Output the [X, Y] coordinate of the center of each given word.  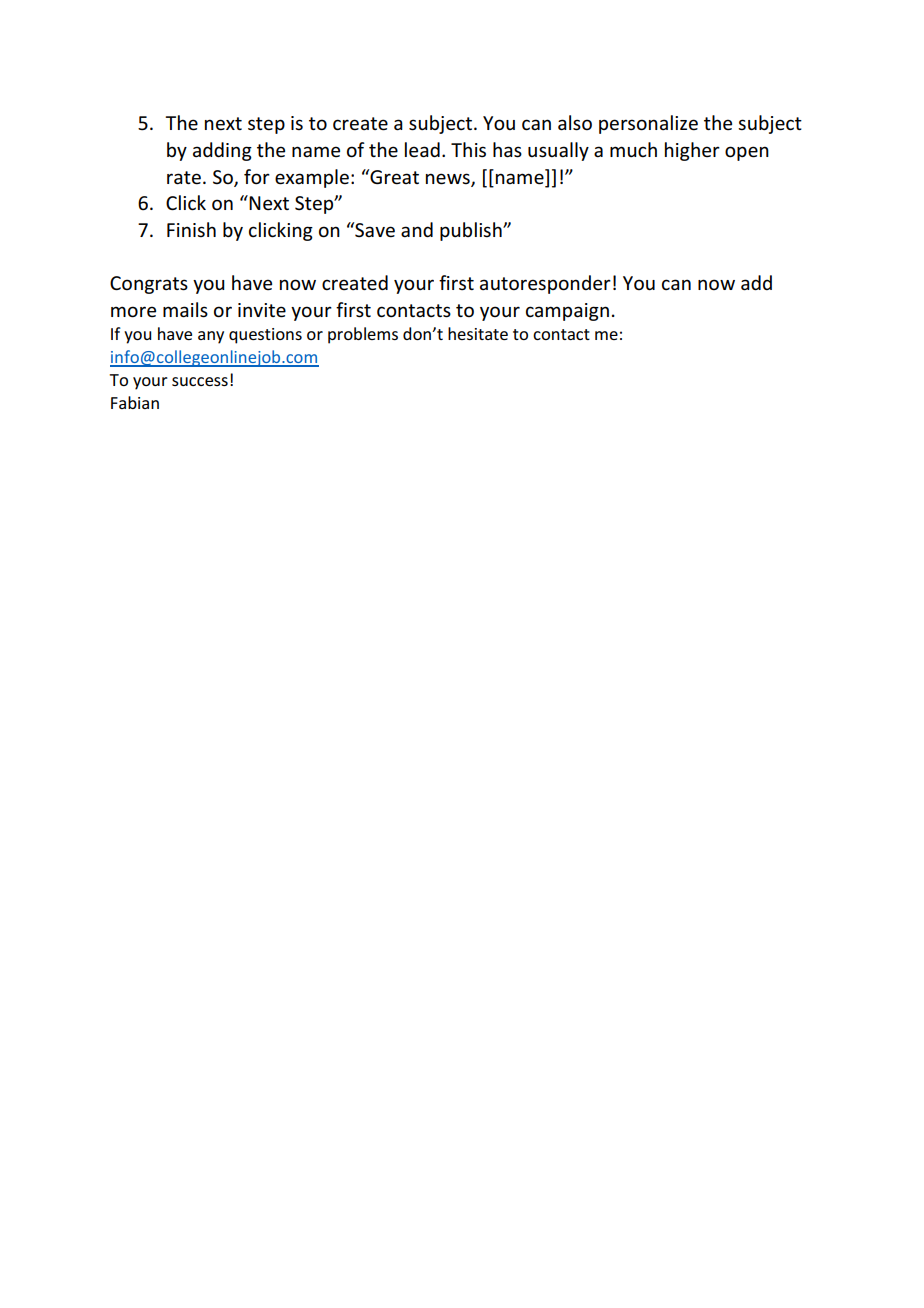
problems [363, 335]
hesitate [478, 333]
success [200, 381]
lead [422, 150]
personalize [648, 124]
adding [222, 151]
